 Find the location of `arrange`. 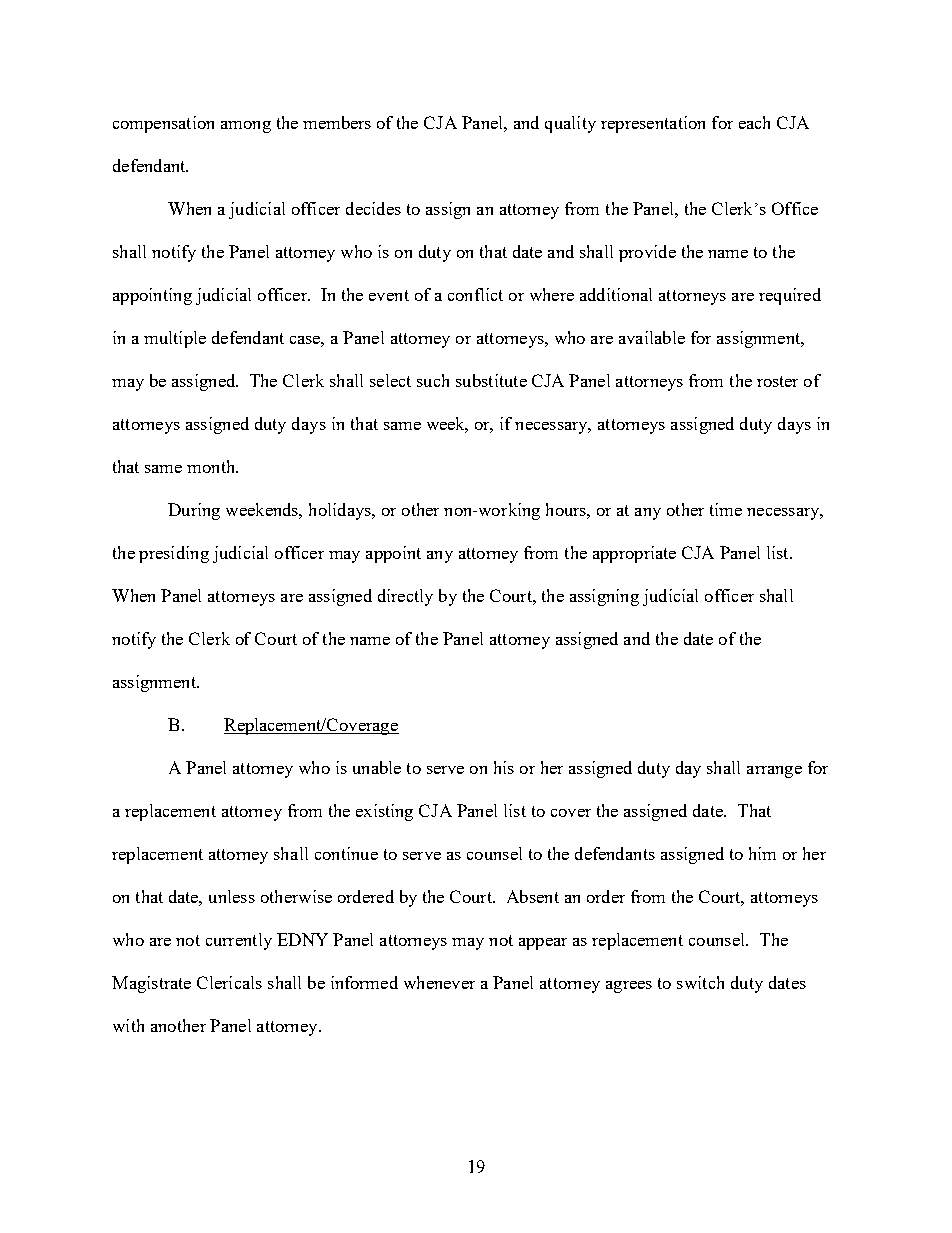

arrange is located at coordinates (774, 772).
